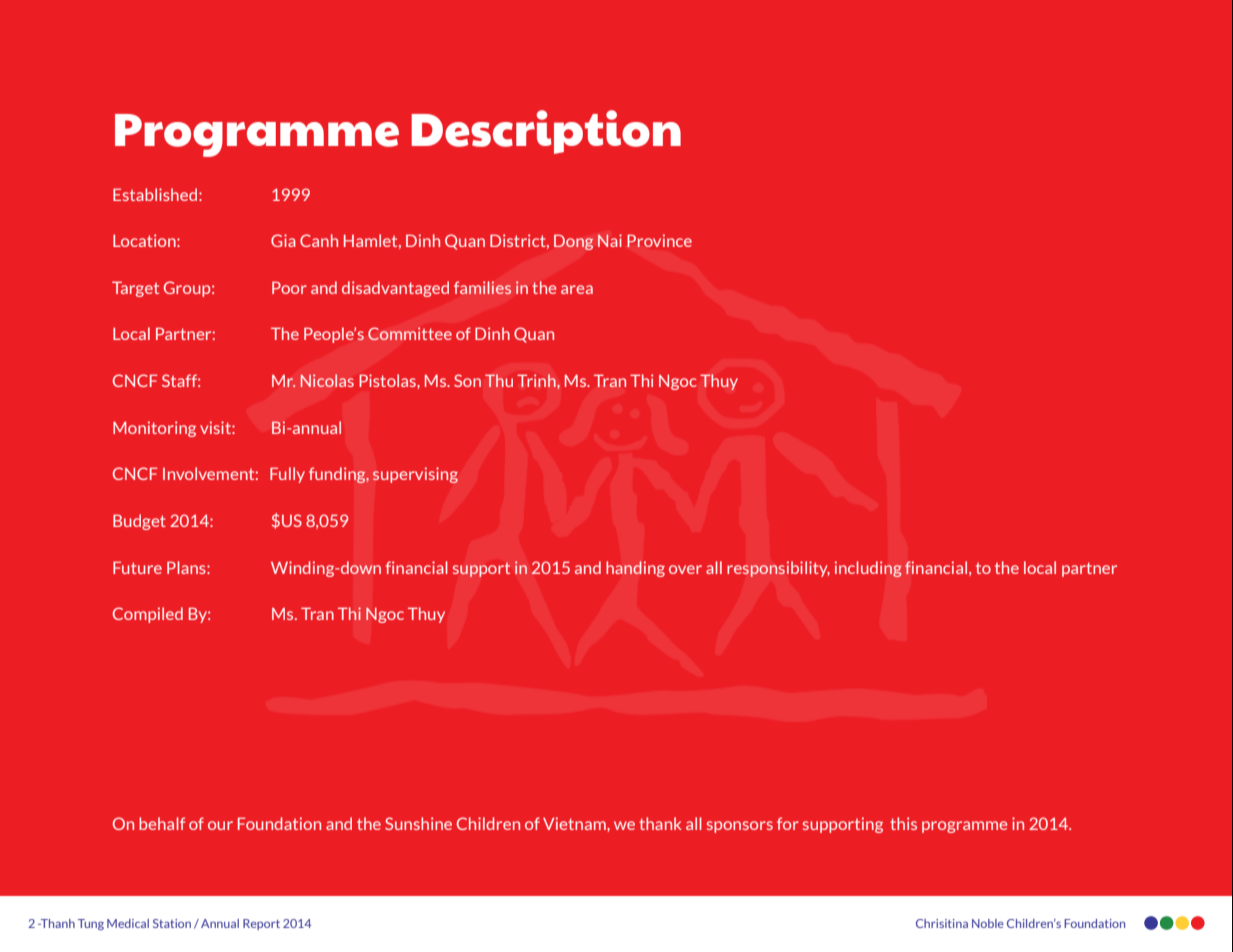 This screenshot has width=1233, height=952. I want to click on area, so click(577, 289).
